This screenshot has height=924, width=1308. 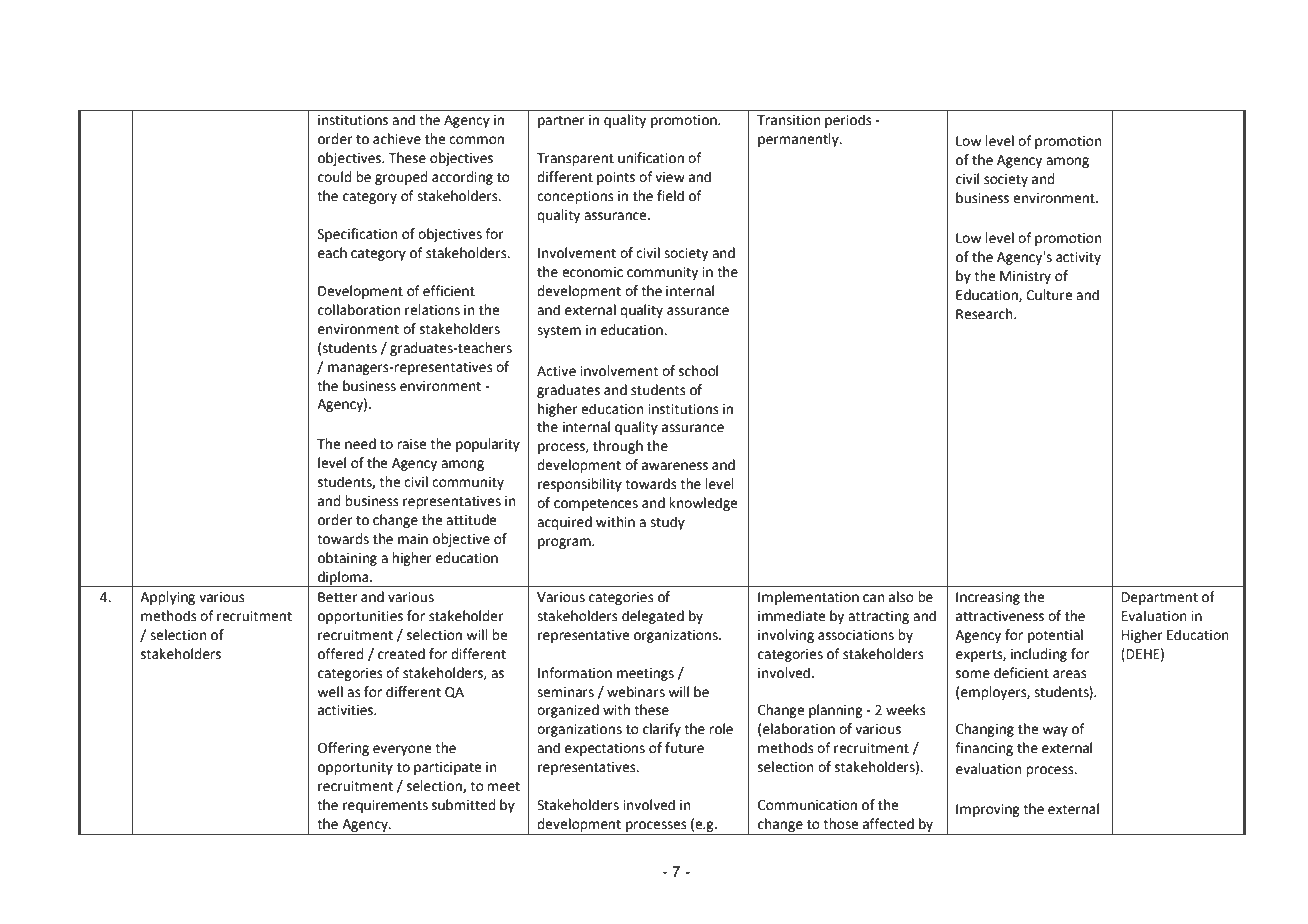 I want to click on requirements, so click(x=385, y=806).
